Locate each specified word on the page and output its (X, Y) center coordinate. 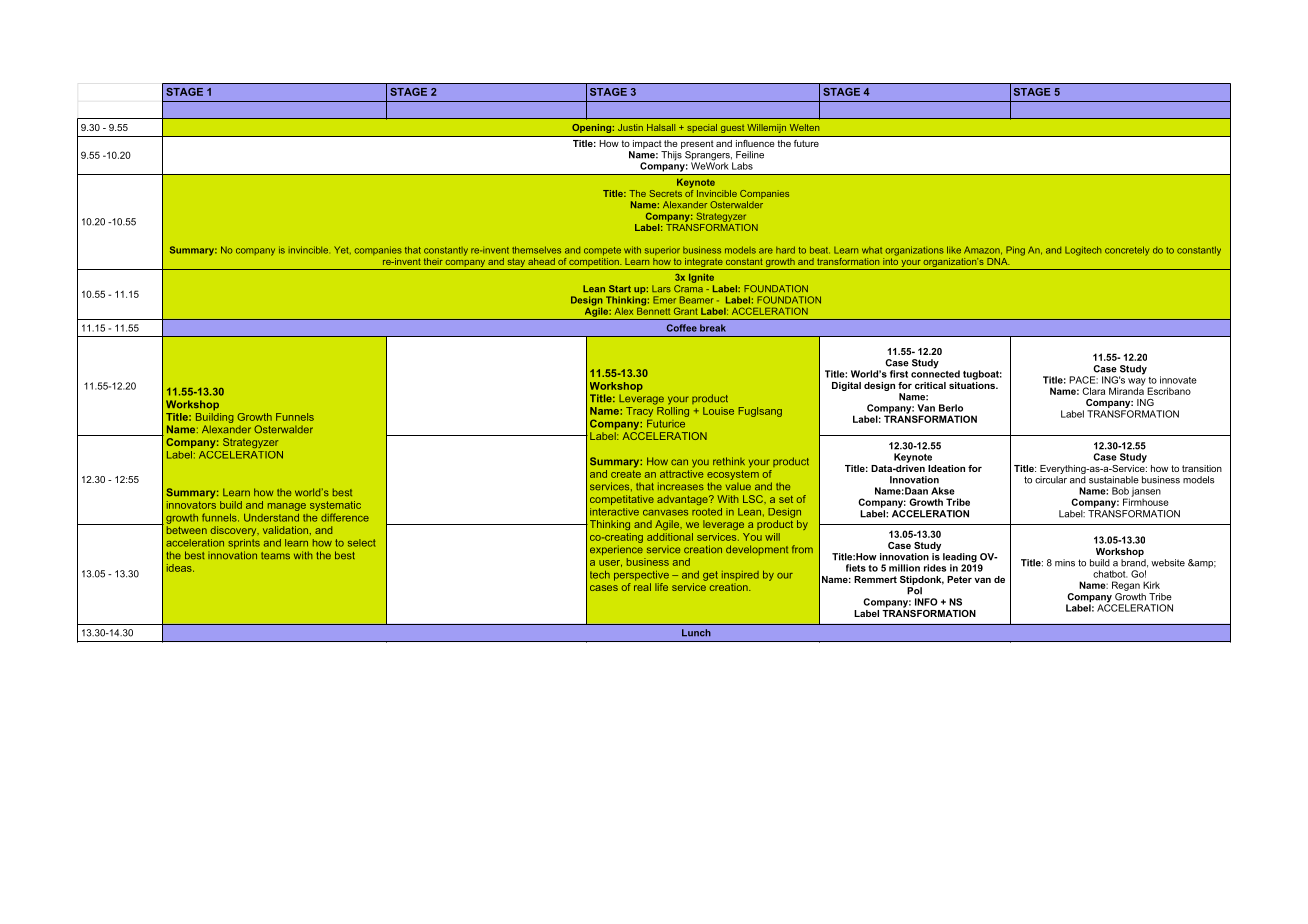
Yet (342, 250)
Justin (630, 127)
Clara (1093, 391)
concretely (1127, 251)
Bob (1120, 491)
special (702, 128)
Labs (742, 166)
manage (287, 507)
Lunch (696, 633)
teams (275, 556)
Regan (1126, 586)
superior (662, 251)
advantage (683, 500)
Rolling (672, 410)
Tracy (641, 412)
